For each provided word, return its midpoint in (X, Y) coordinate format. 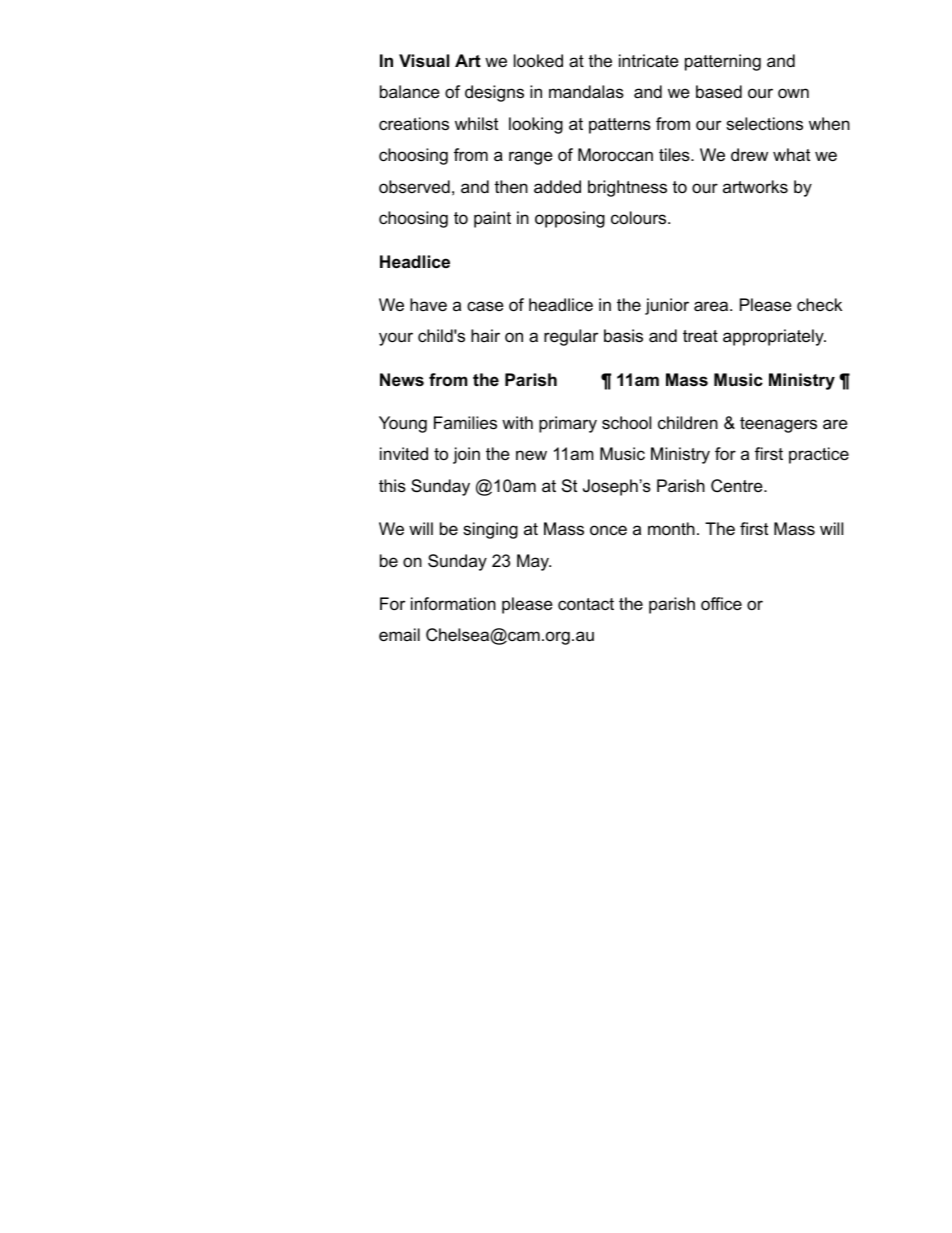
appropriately (774, 337)
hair (485, 335)
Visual (424, 61)
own (793, 93)
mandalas (586, 92)
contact (586, 604)
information (453, 603)
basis (623, 336)
